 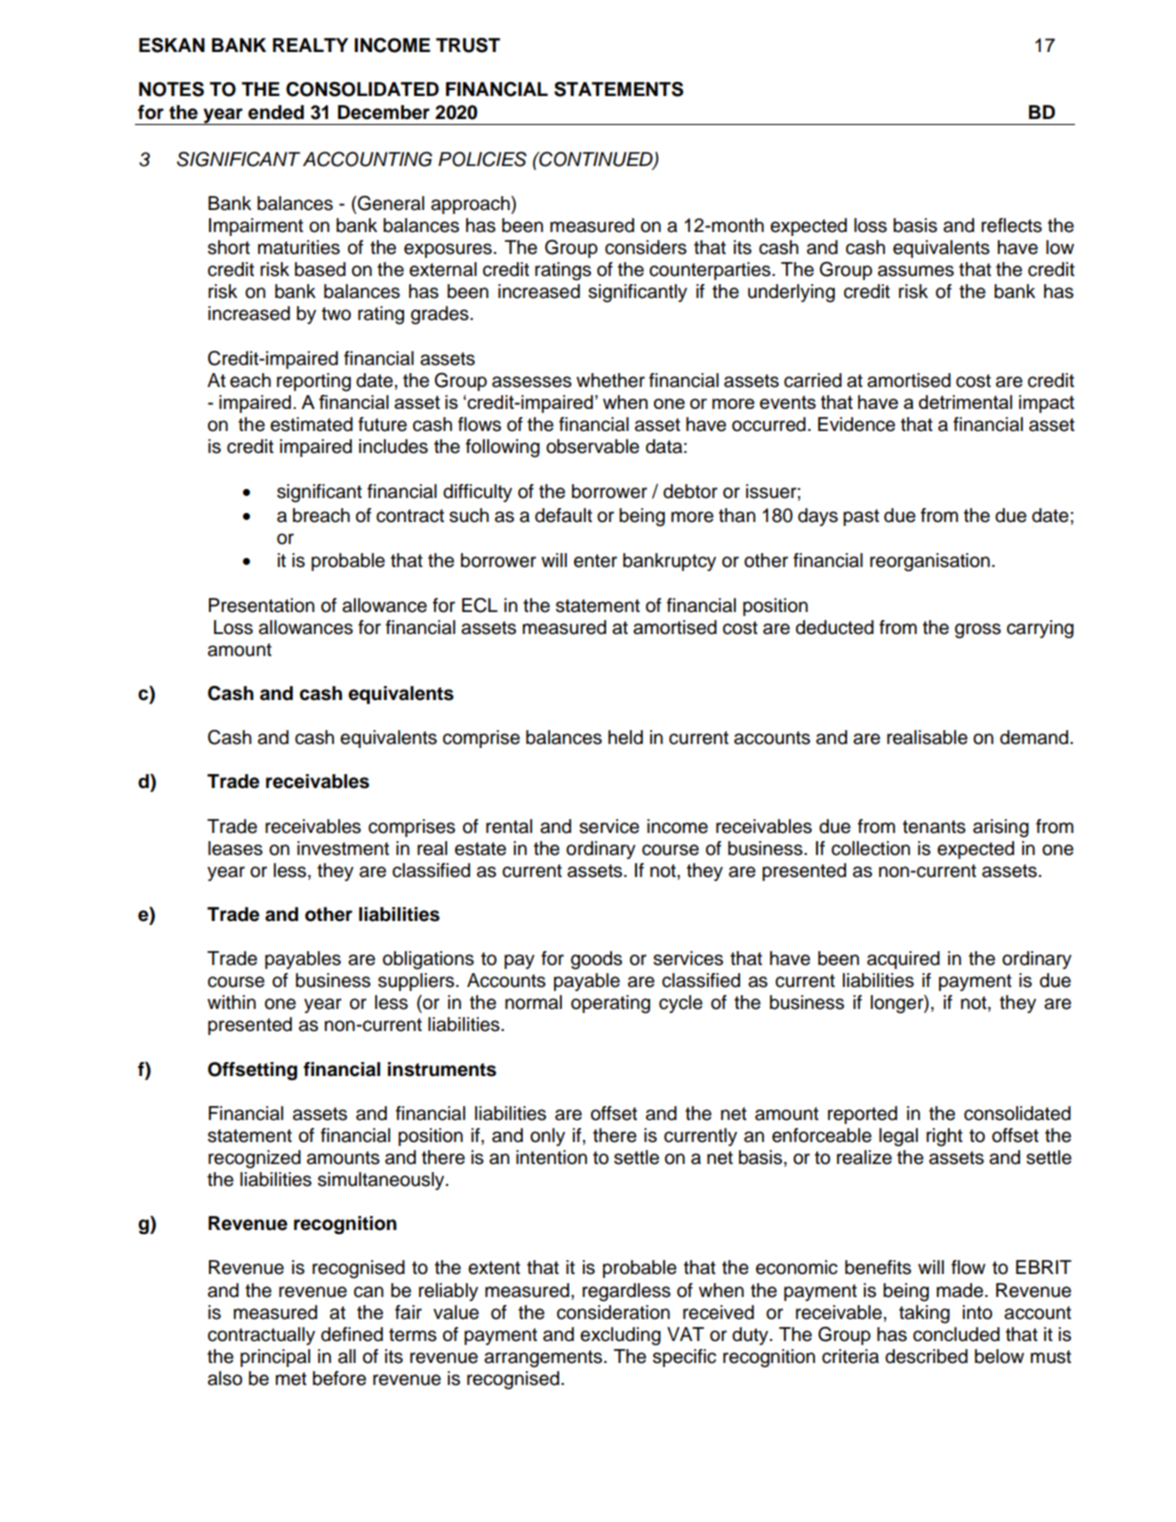 What do you see at coordinates (563, 515) in the screenshot?
I see `default` at bounding box center [563, 515].
